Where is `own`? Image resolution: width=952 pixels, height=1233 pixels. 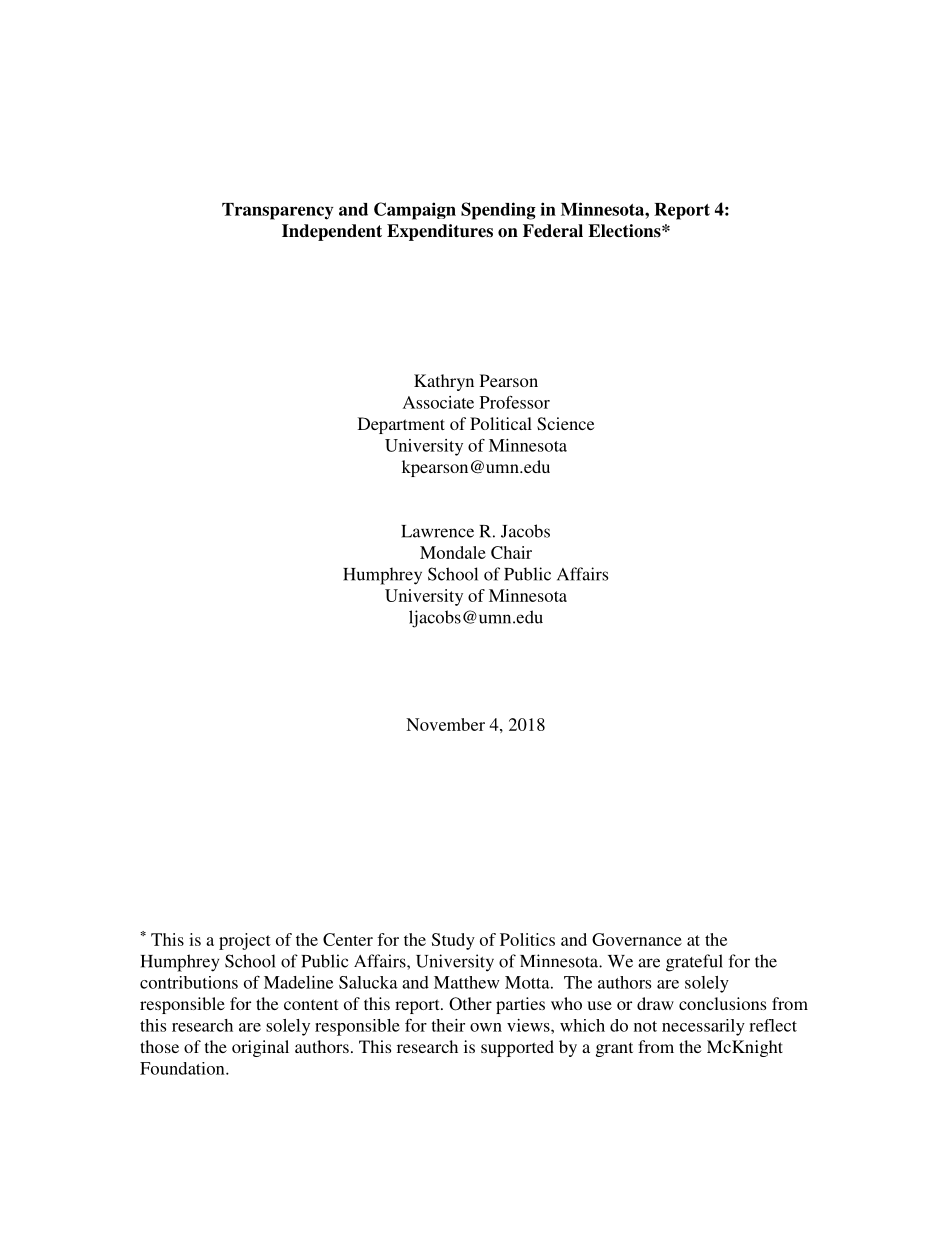 own is located at coordinates (486, 1027).
